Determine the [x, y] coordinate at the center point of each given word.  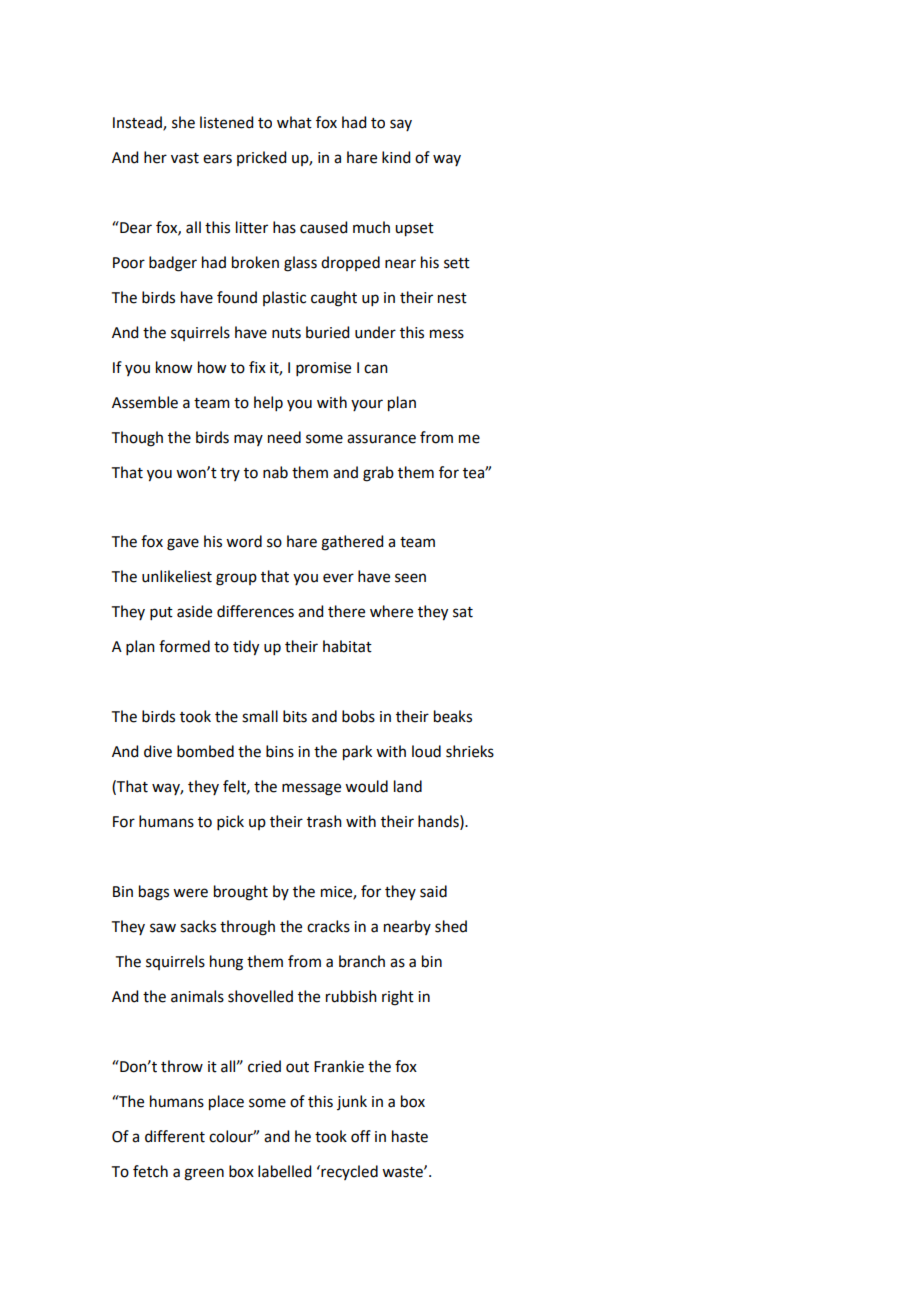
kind [396, 157]
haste [410, 1136]
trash [324, 821]
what [294, 122]
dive [158, 751]
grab [378, 474]
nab [275, 472]
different [175, 1136]
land [408, 786]
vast [185, 158]
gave [183, 544]
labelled [284, 1171]
